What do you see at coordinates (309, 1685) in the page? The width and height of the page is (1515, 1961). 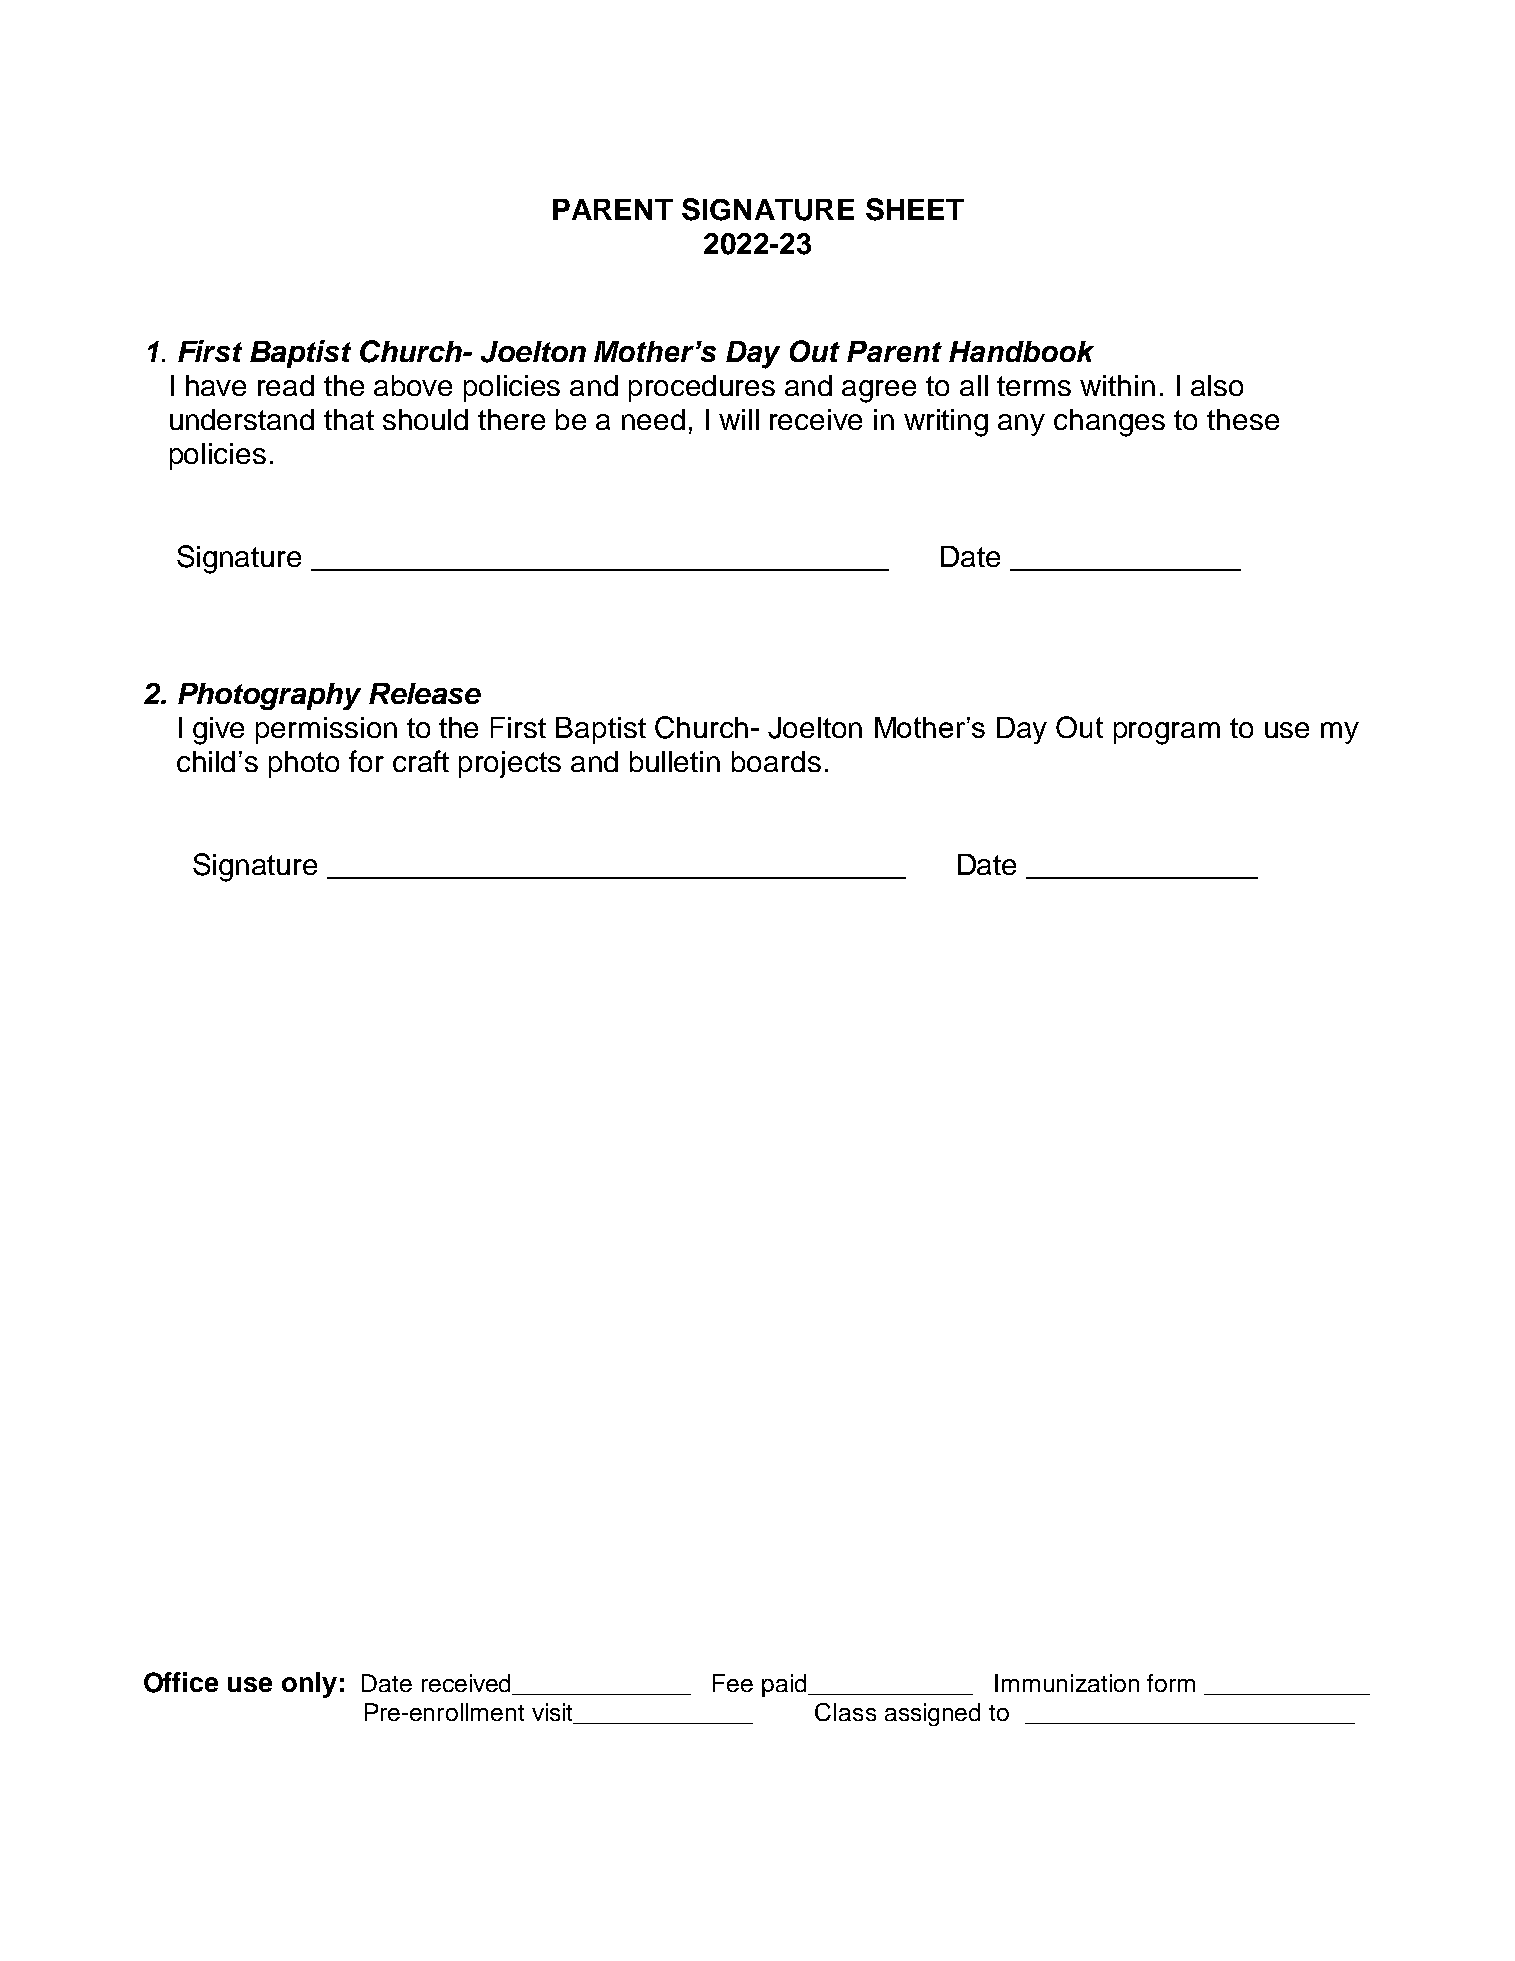 I see `only` at bounding box center [309, 1685].
